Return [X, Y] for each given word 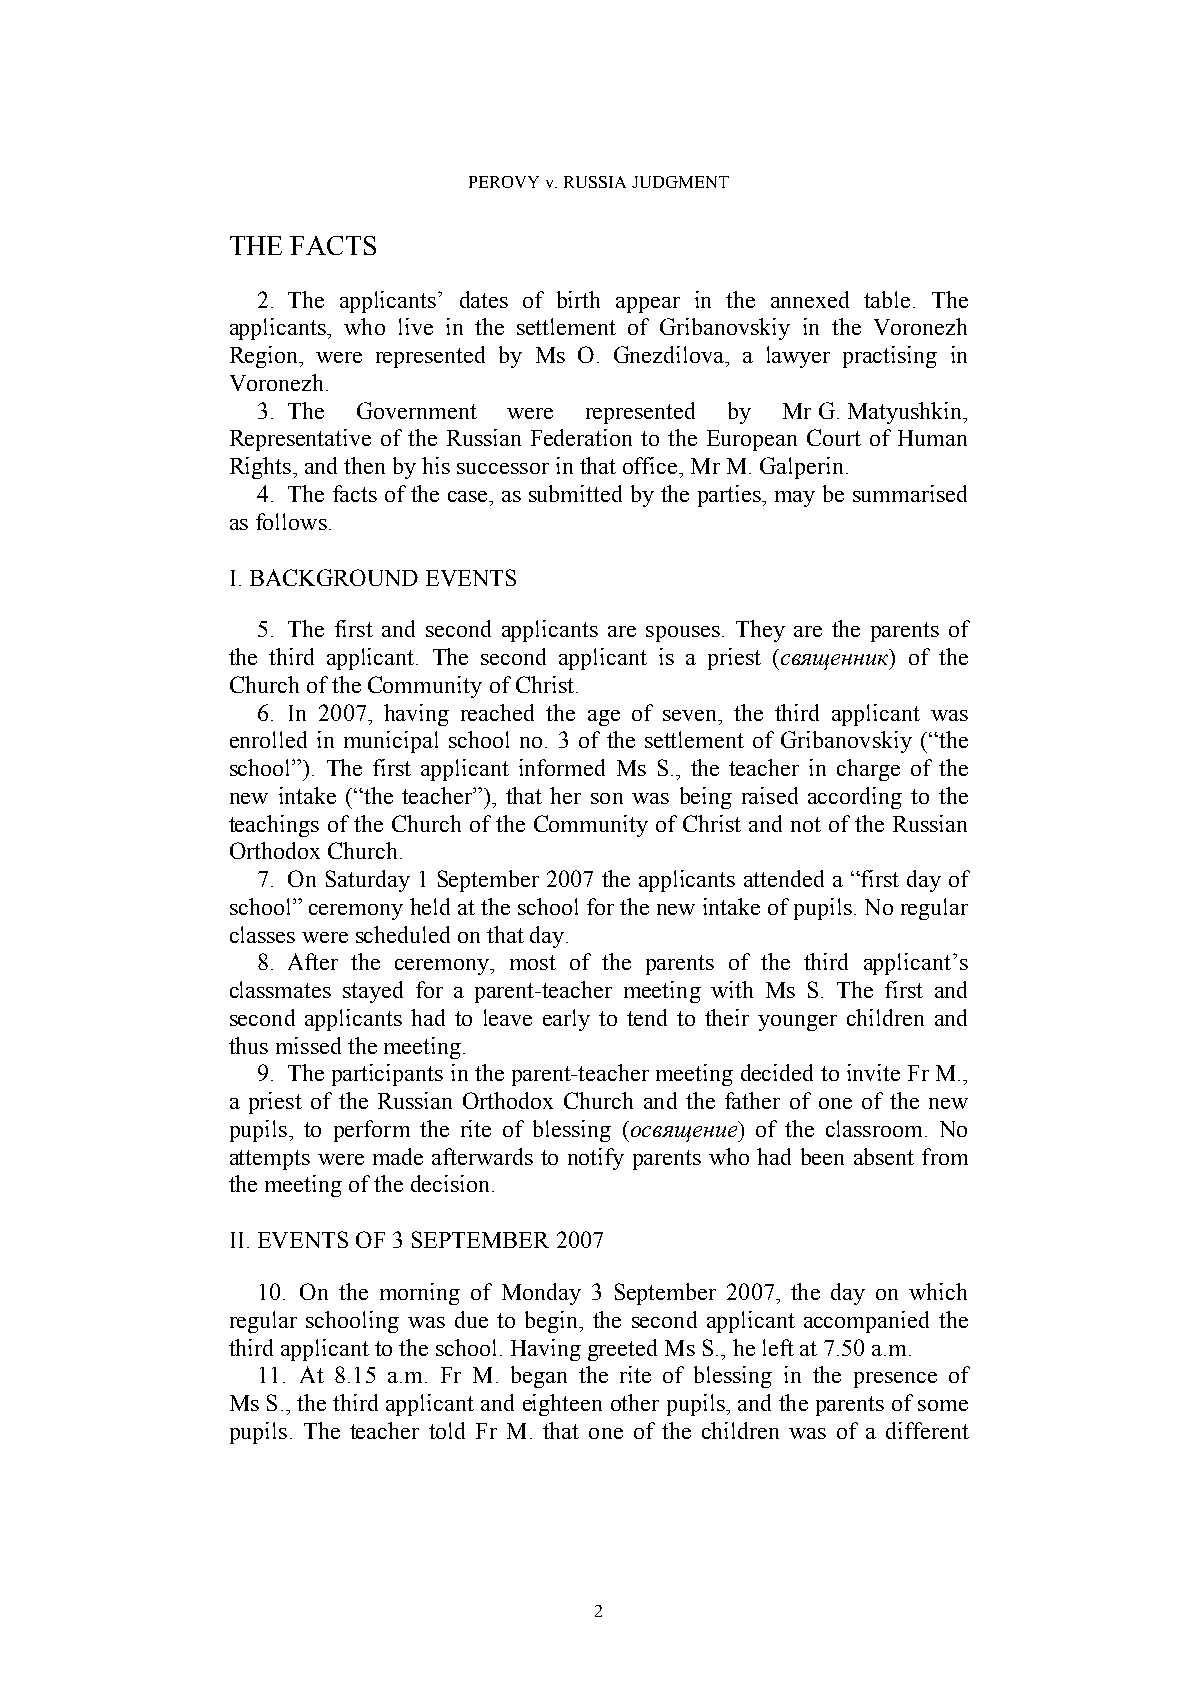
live [416, 326]
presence [895, 1380]
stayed [373, 992]
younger [797, 1023]
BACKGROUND [334, 577]
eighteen [562, 1405]
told [447, 1430]
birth [578, 299]
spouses [683, 634]
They [760, 631]
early [566, 1020]
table [887, 299]
